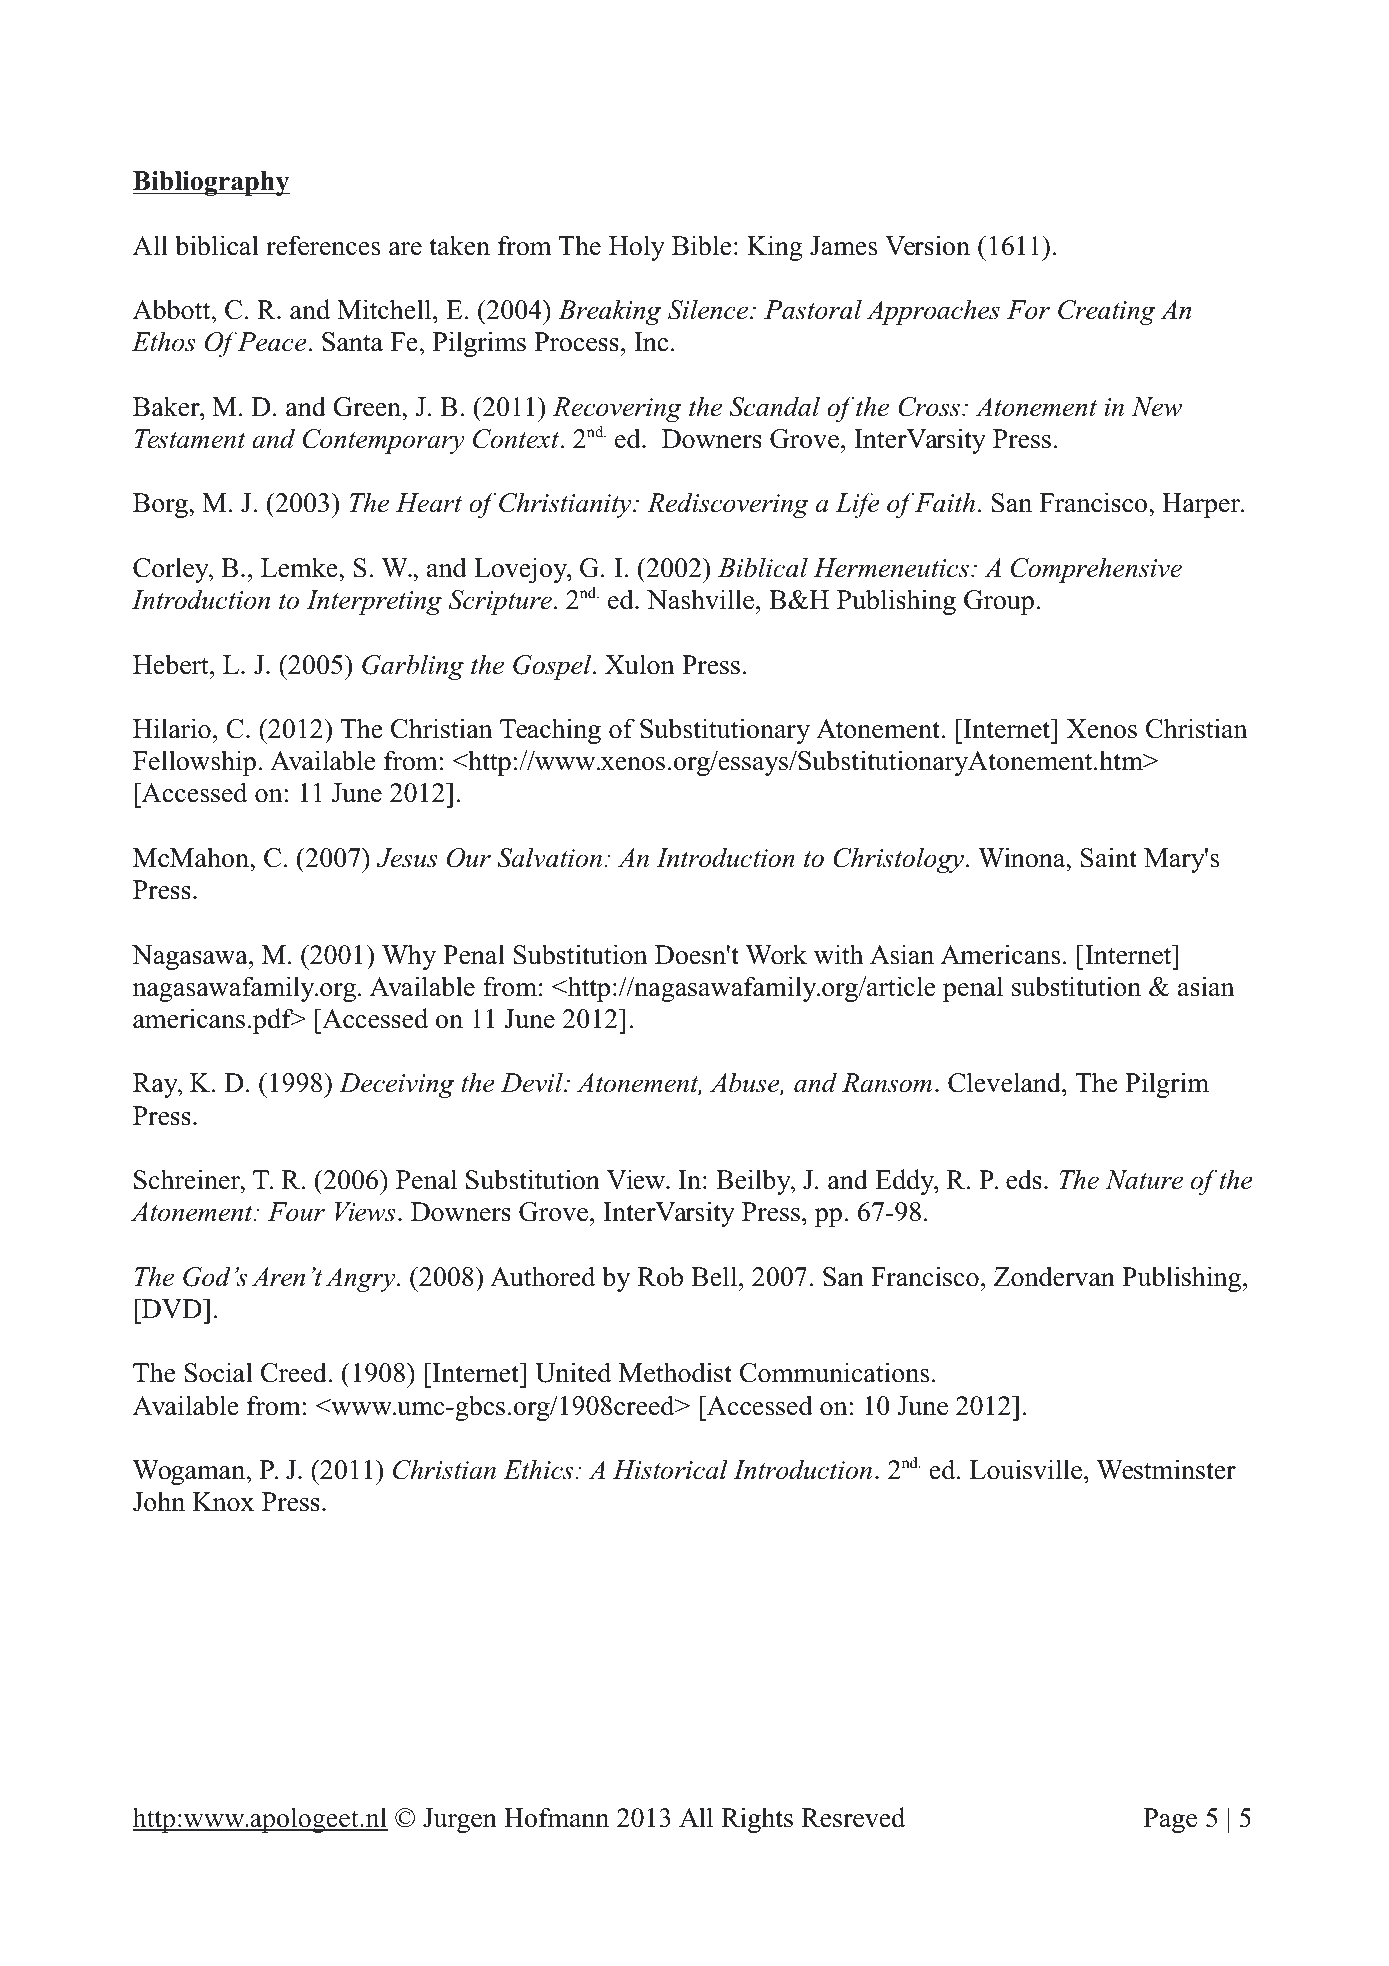 The width and height of the page is (1389, 1966). I want to click on Rights, so click(757, 1820).
